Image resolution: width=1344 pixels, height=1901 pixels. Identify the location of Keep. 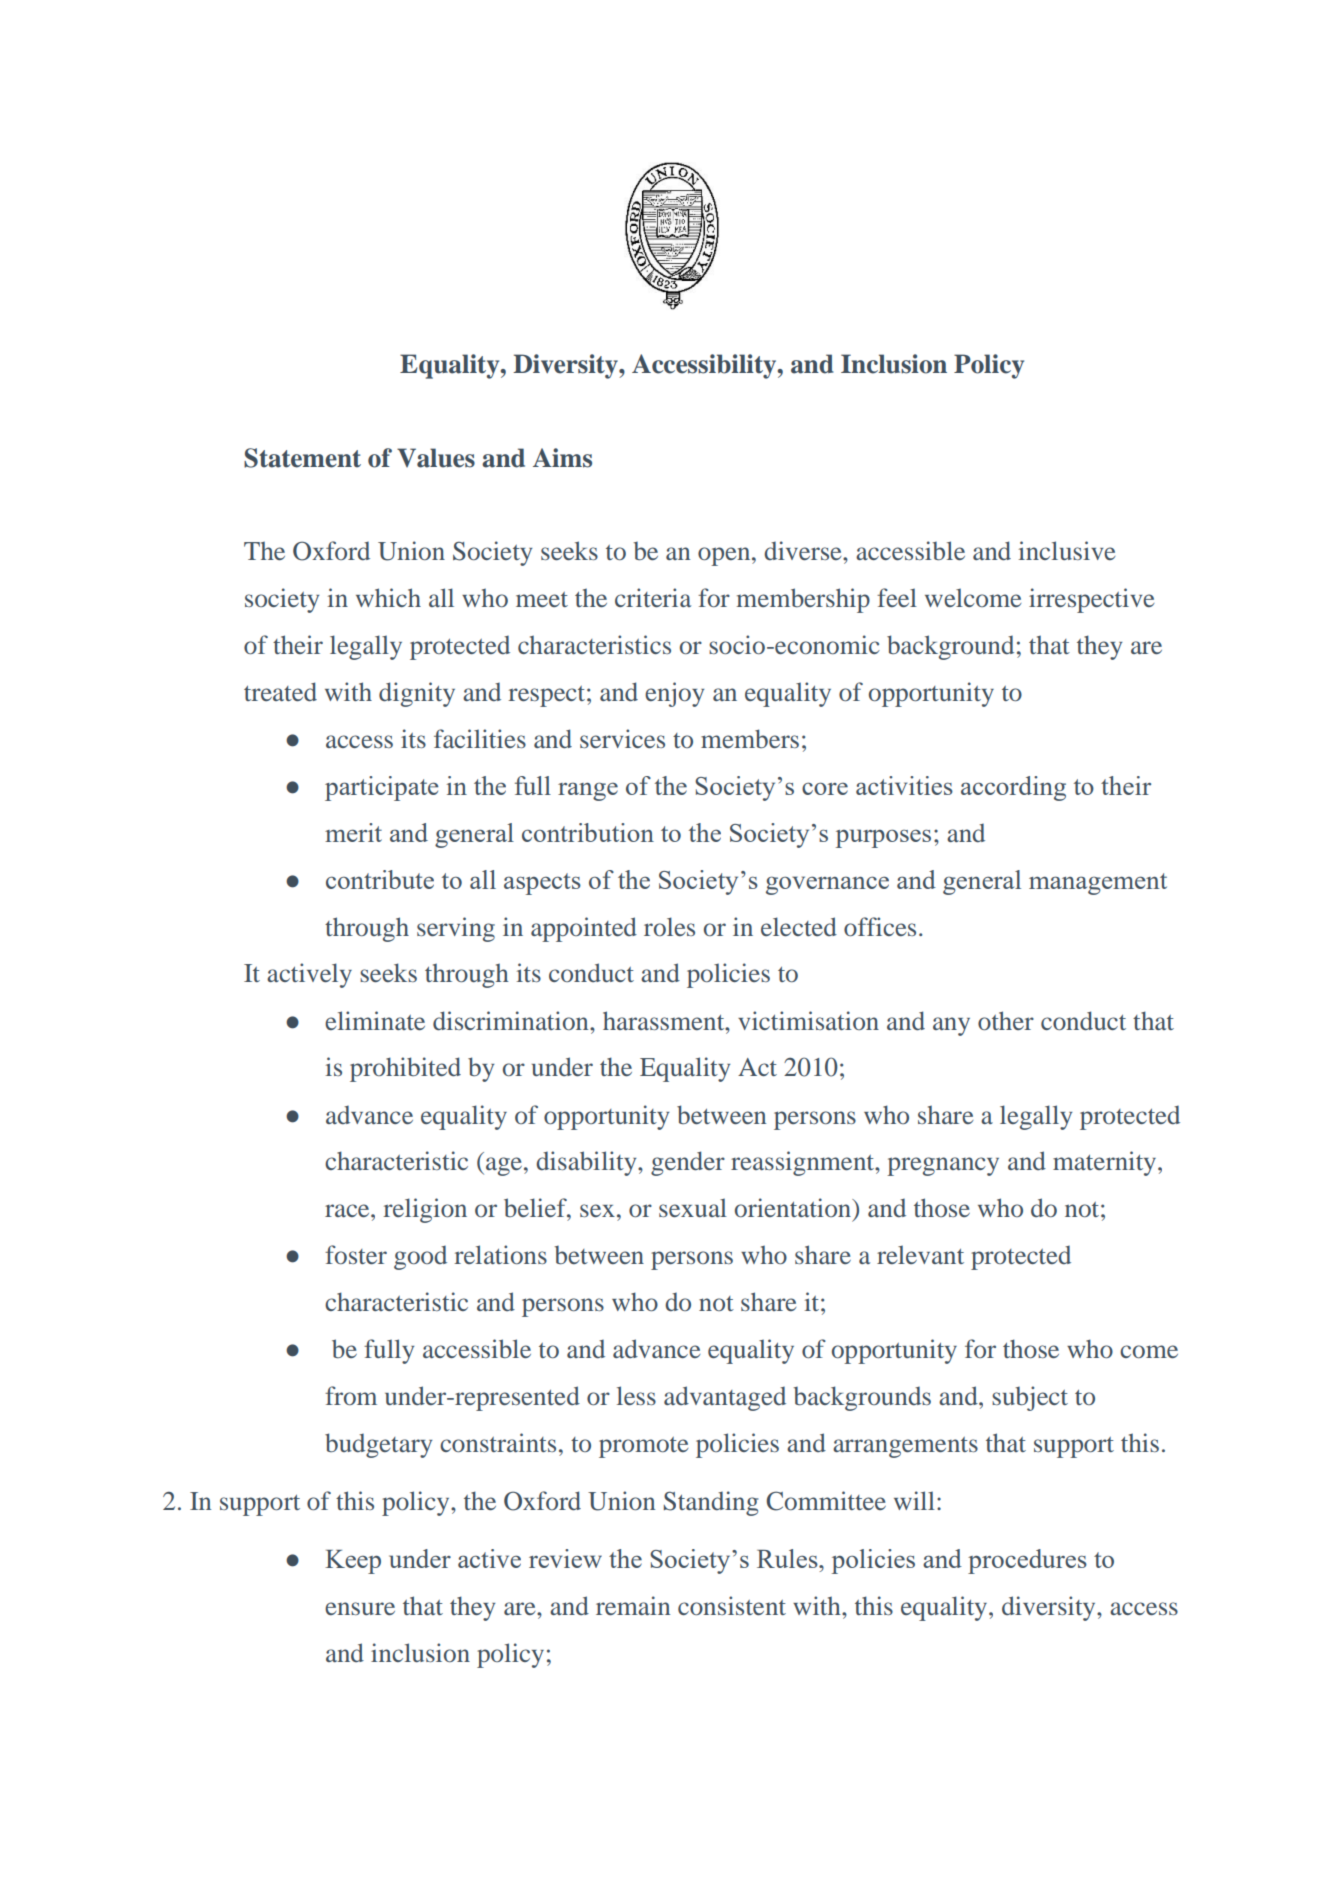
(353, 1562).
